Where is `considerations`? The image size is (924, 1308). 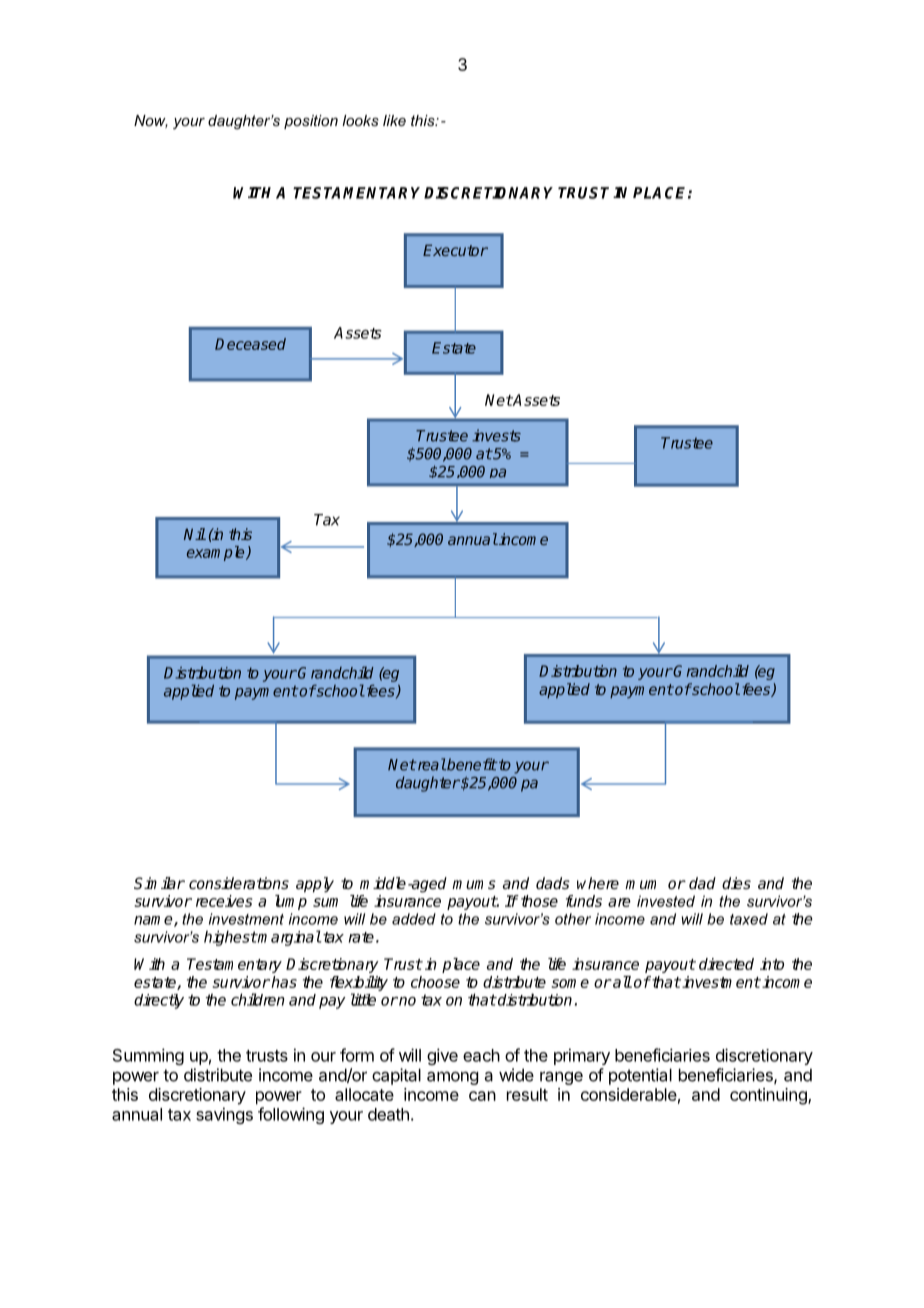
considerations is located at coordinates (239, 883).
